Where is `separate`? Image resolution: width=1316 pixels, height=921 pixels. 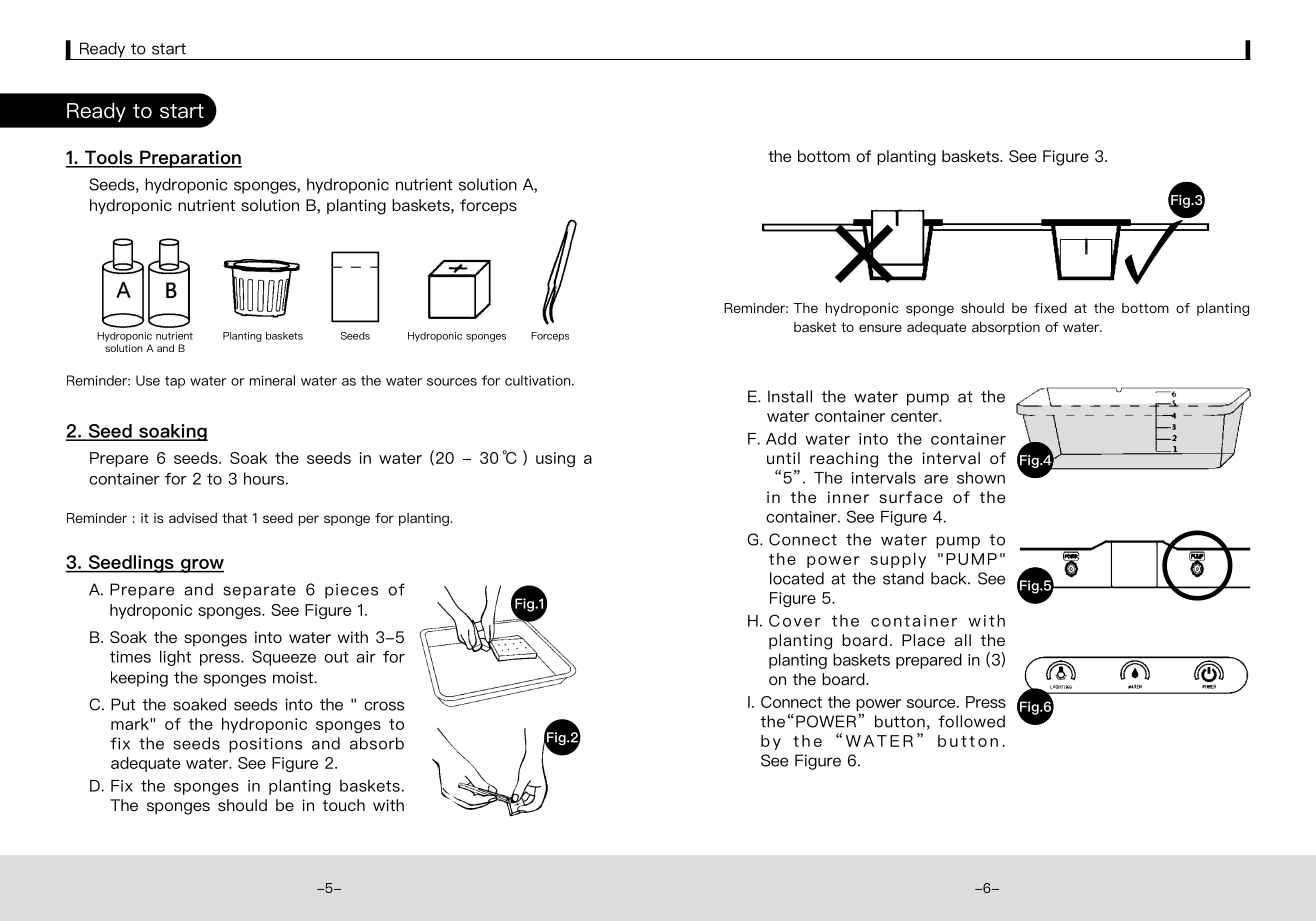
separate is located at coordinates (259, 591).
